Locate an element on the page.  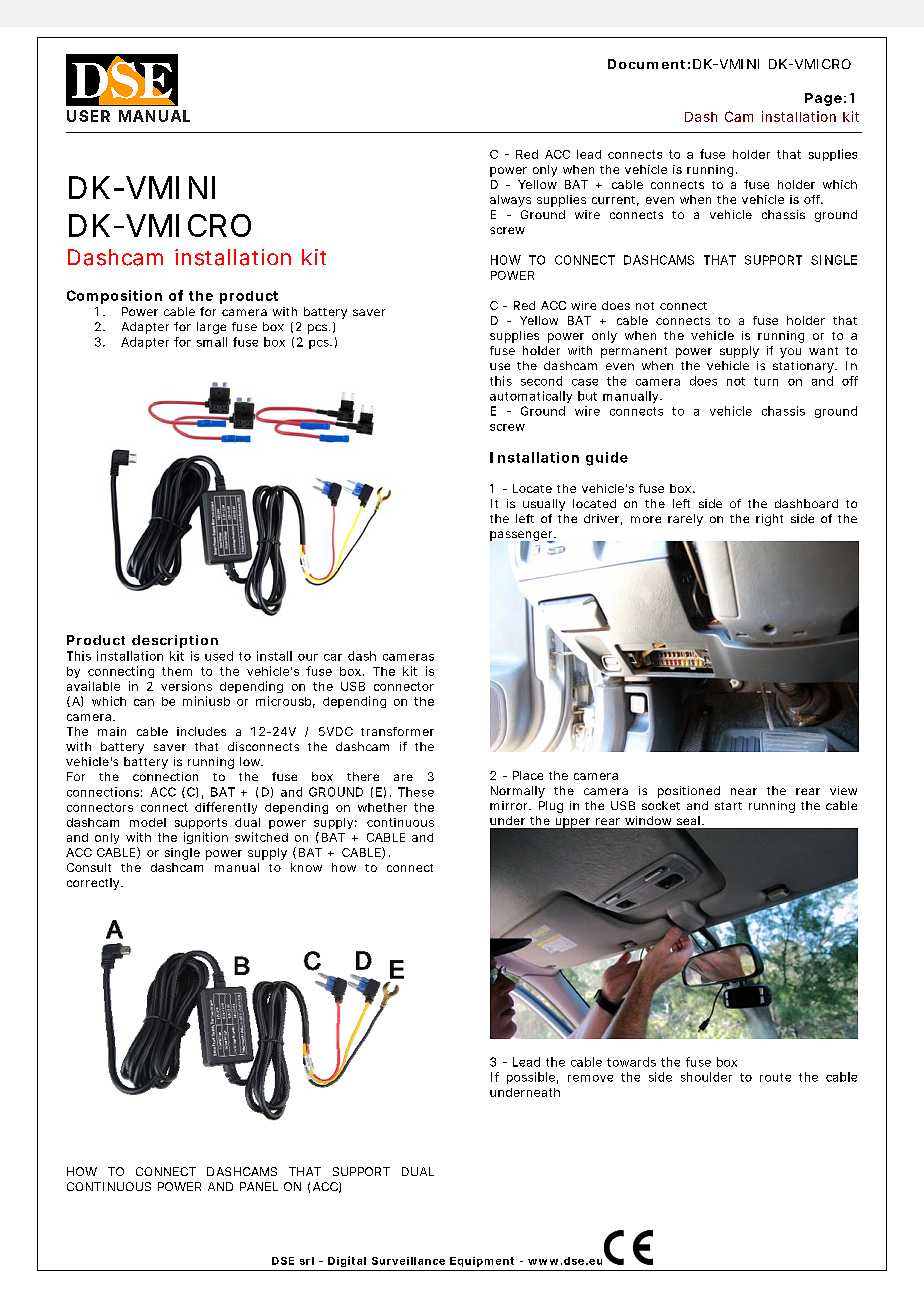
route is located at coordinates (775, 1077).
